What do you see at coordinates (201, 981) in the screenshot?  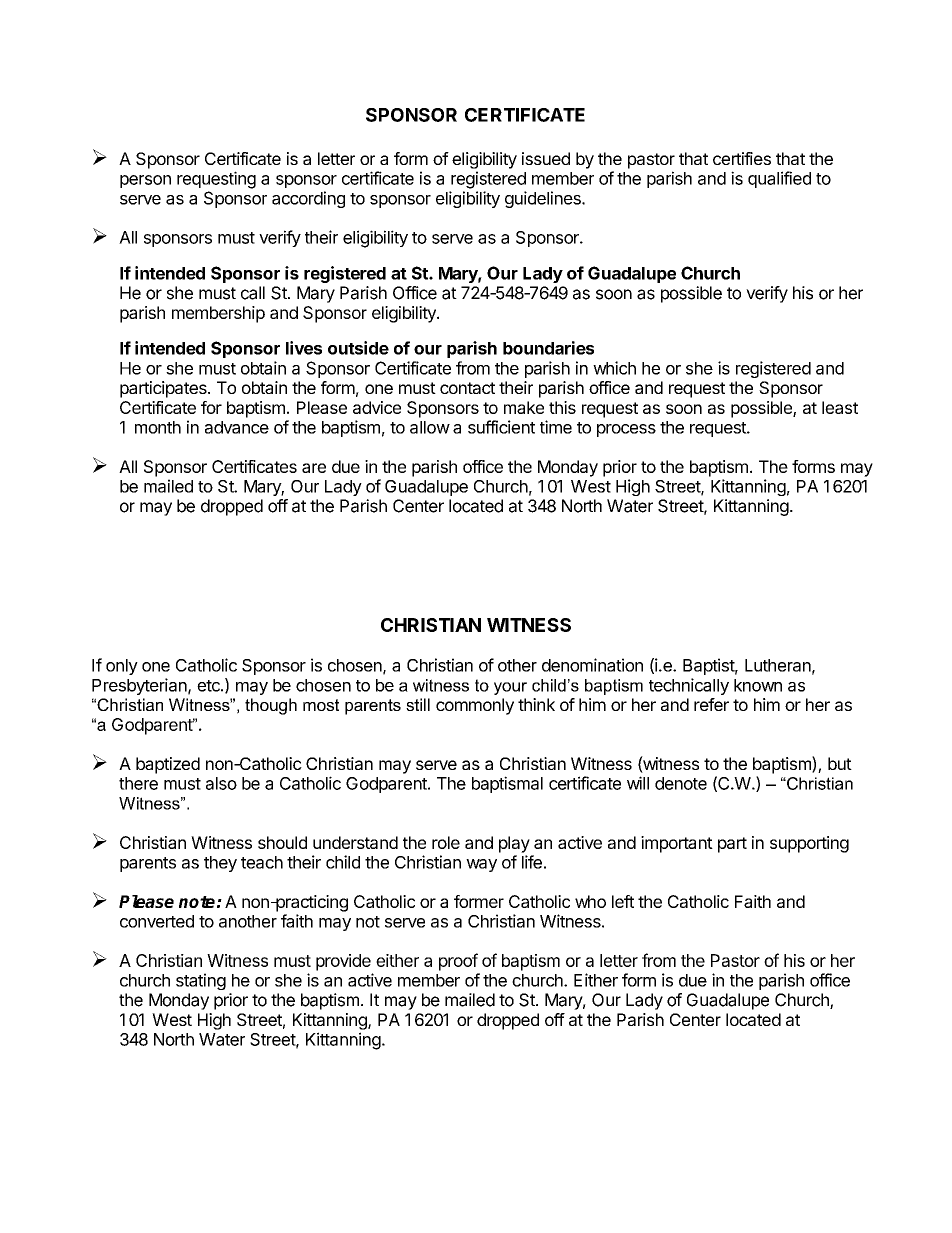 I see `stating` at bounding box center [201, 981].
